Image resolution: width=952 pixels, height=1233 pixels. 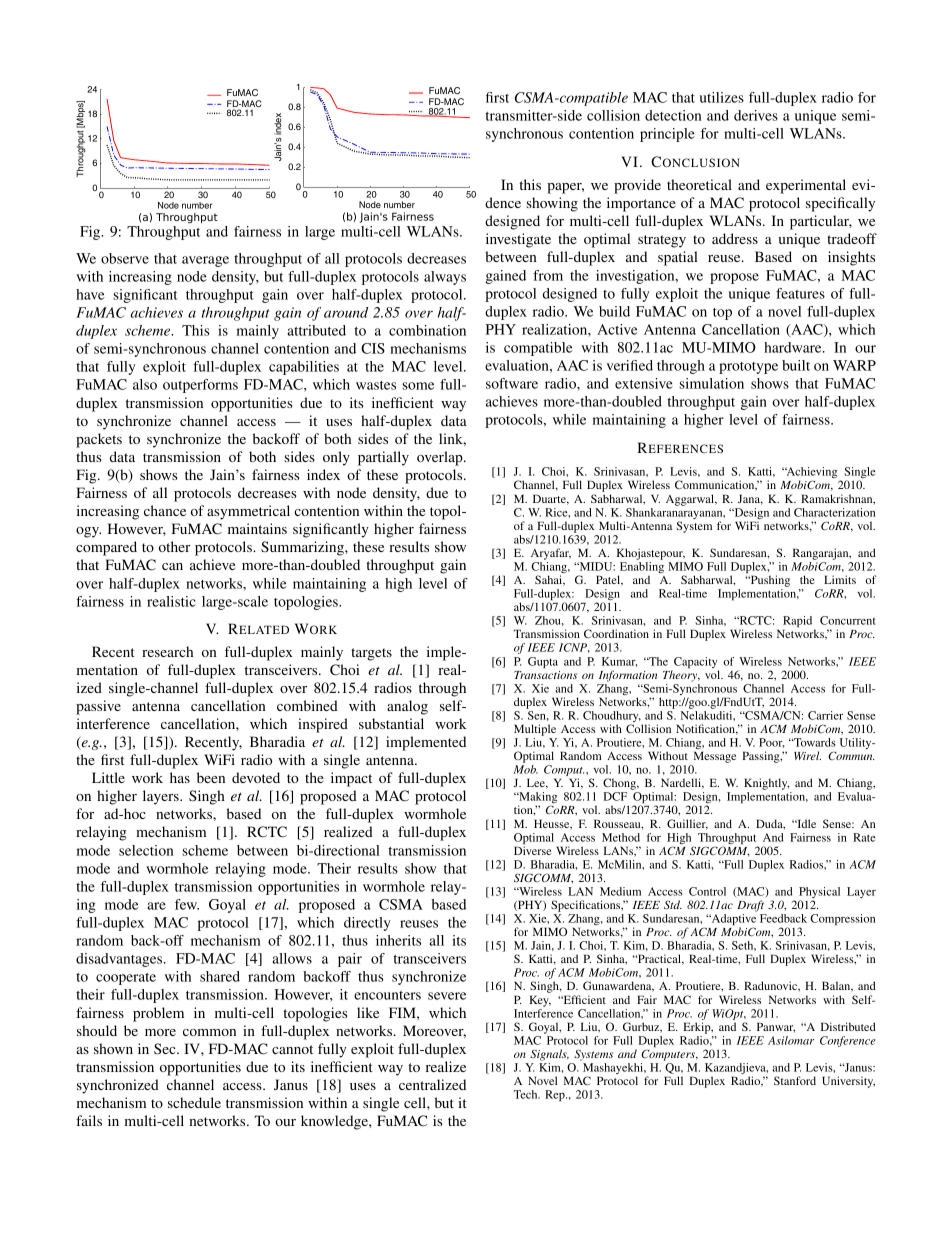 I want to click on prototype, so click(x=748, y=368).
